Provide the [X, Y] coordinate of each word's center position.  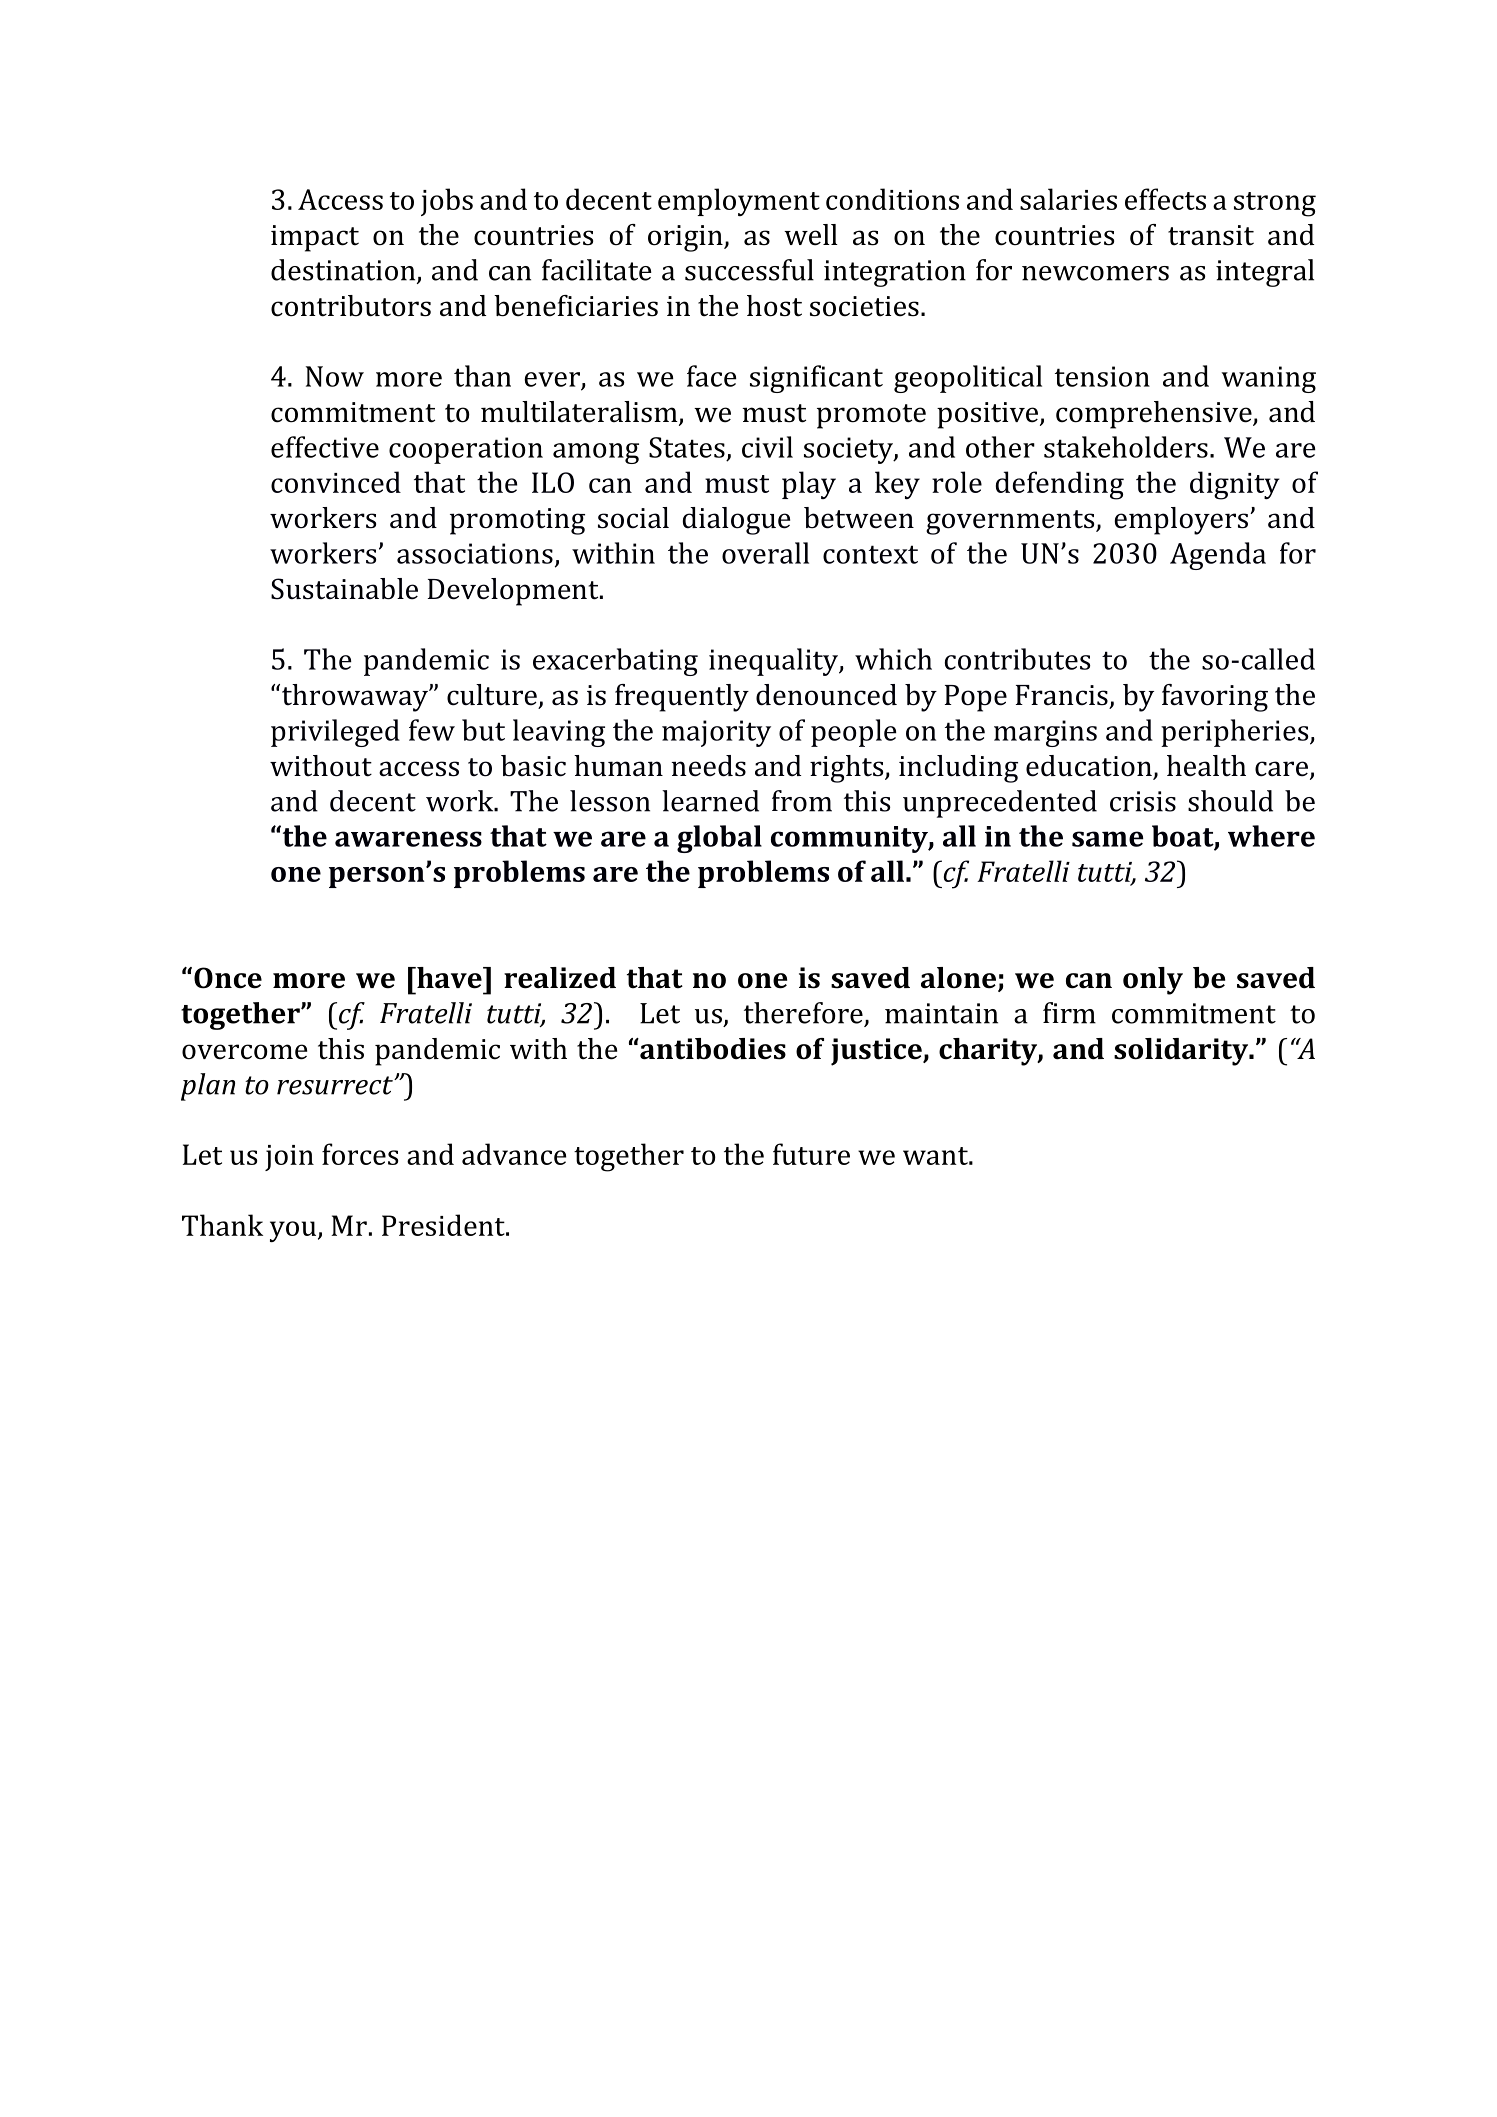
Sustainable [344, 589]
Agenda [1218, 556]
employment [739, 202]
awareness [408, 839]
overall [765, 553]
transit [1211, 235]
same [1108, 839]
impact [315, 238]
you [294, 1231]
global [719, 839]
